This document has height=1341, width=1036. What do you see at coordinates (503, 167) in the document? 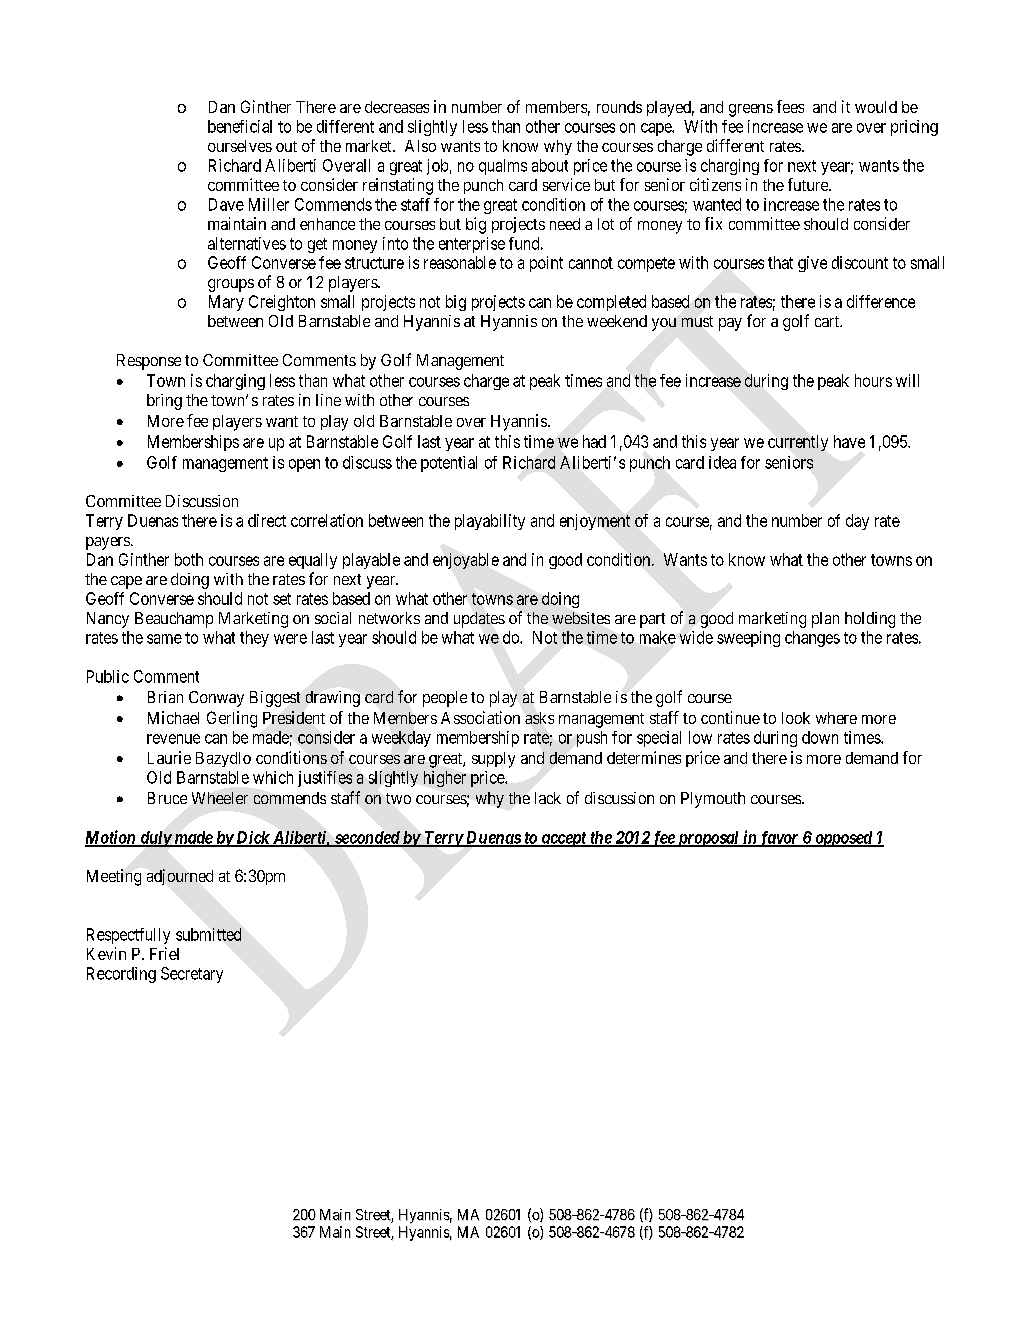
I see `qualms` at bounding box center [503, 167].
